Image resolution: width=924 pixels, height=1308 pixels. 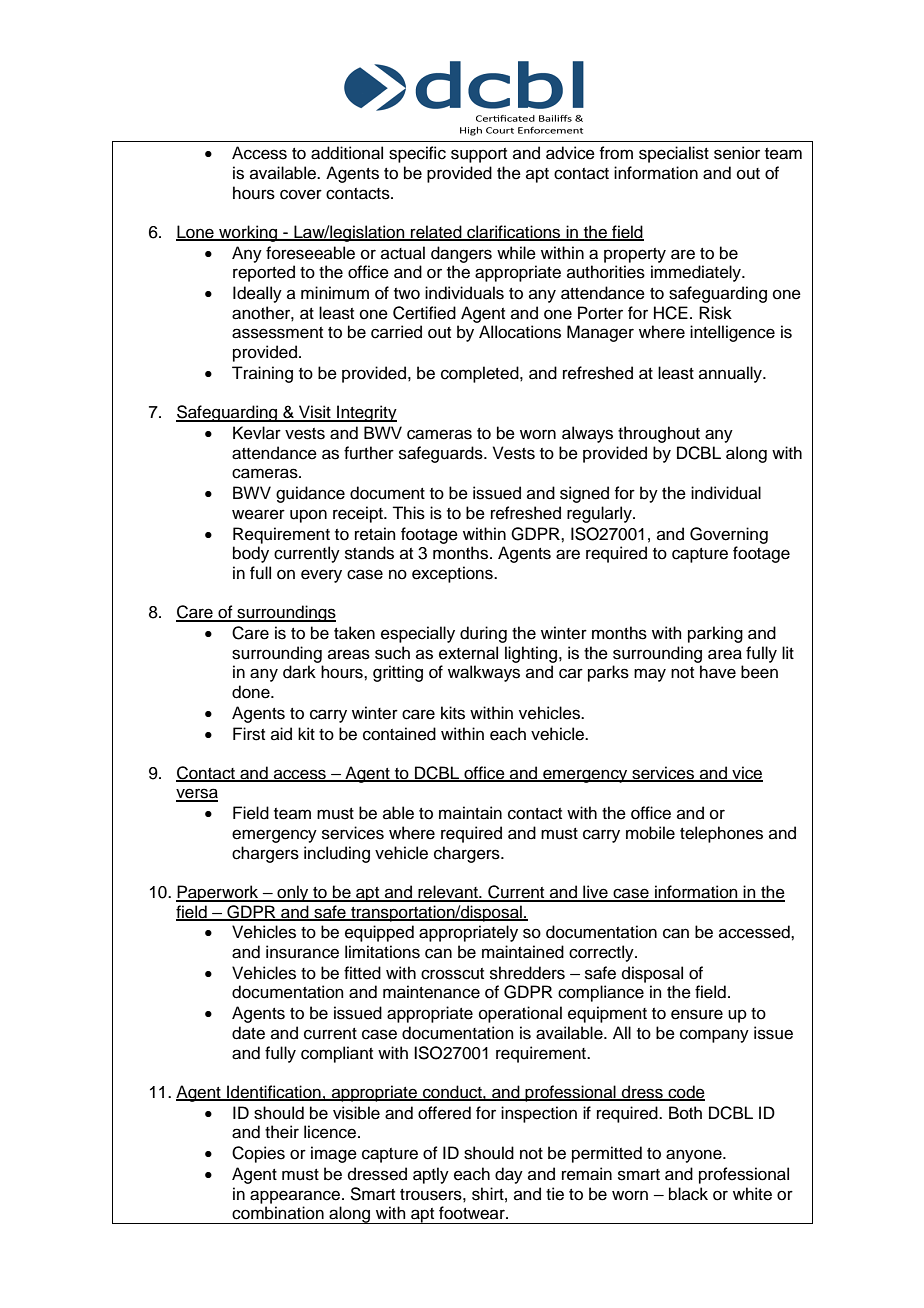 I want to click on Kevlar, so click(x=257, y=433).
